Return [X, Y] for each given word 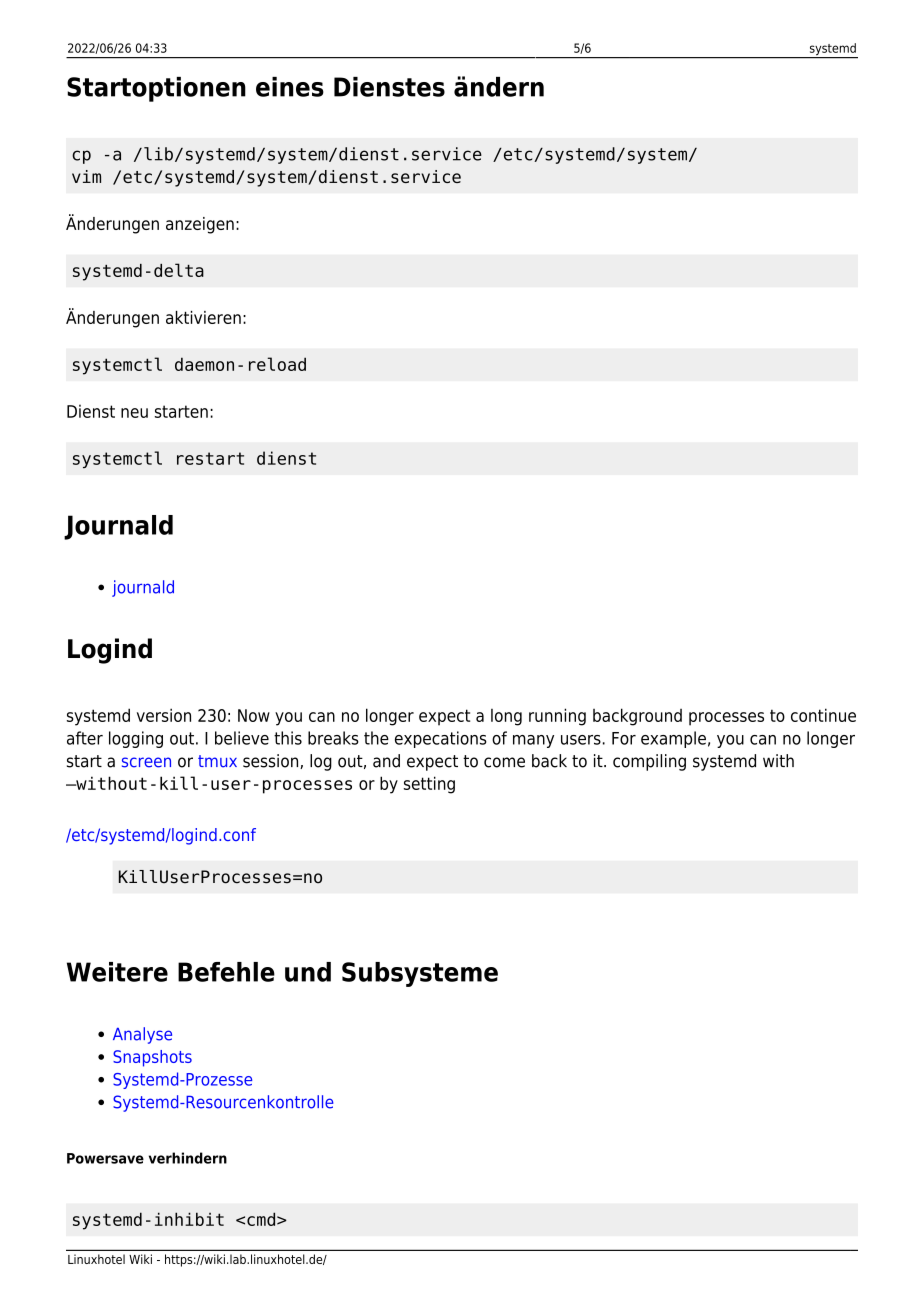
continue [823, 715]
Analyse [142, 1035]
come [504, 762]
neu [134, 413]
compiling [649, 762]
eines [290, 87]
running [557, 717]
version [164, 715]
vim [86, 176]
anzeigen [200, 225]
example [673, 739]
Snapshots [152, 1058]
